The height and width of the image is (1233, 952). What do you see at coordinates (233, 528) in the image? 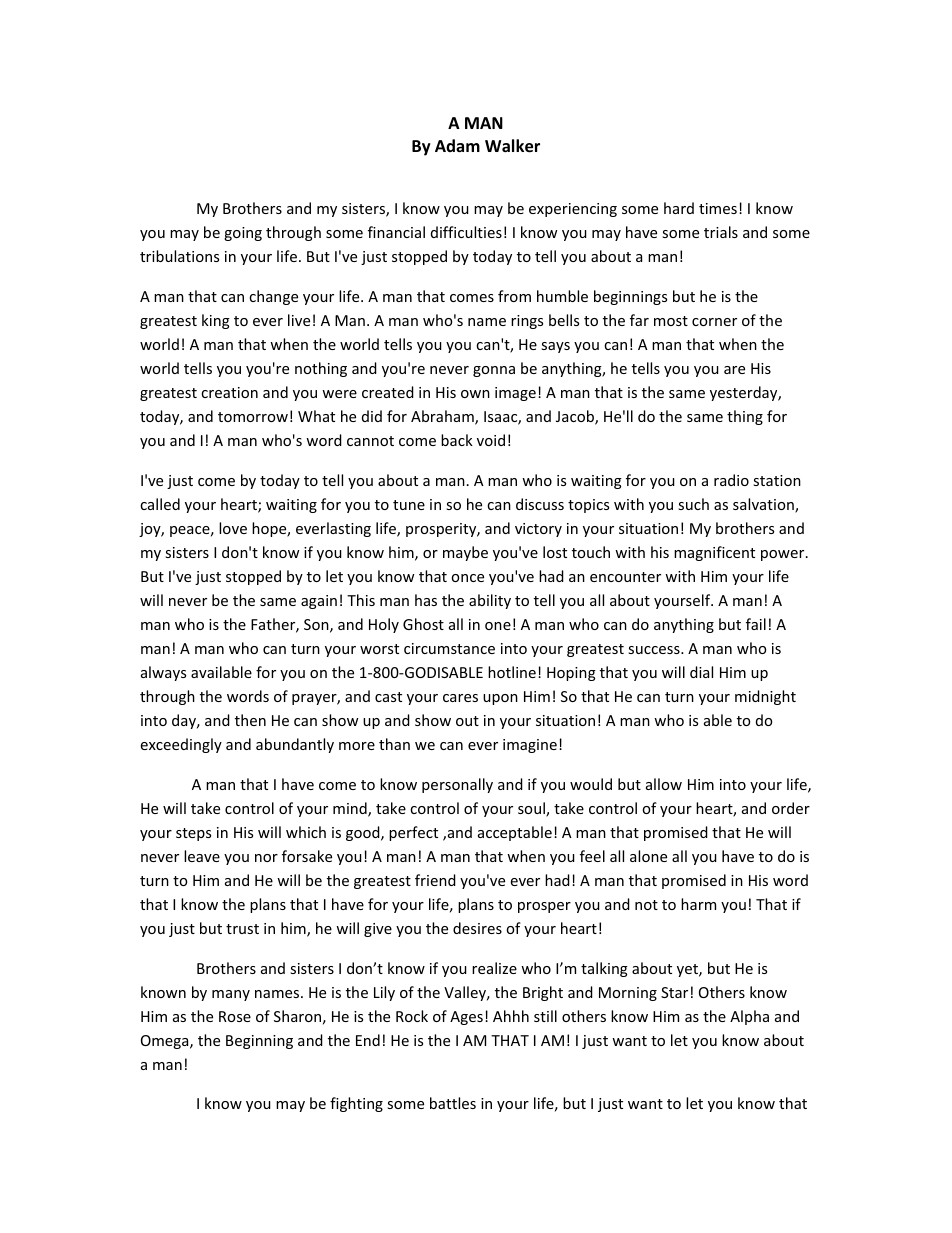
I see `love` at bounding box center [233, 528].
